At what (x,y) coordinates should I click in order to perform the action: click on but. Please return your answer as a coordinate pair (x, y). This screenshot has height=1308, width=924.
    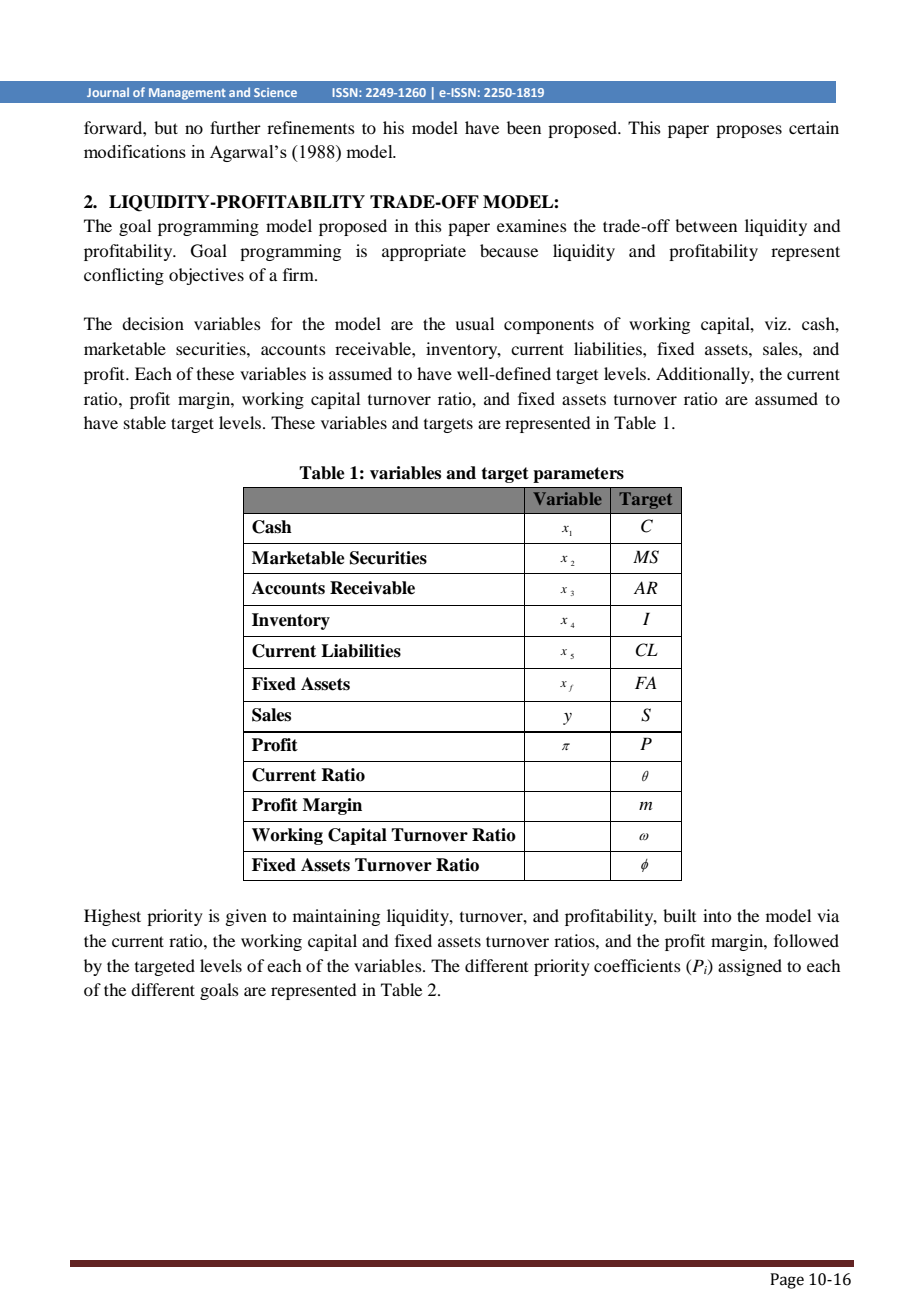
    Looking at the image, I should click on (166, 127).
